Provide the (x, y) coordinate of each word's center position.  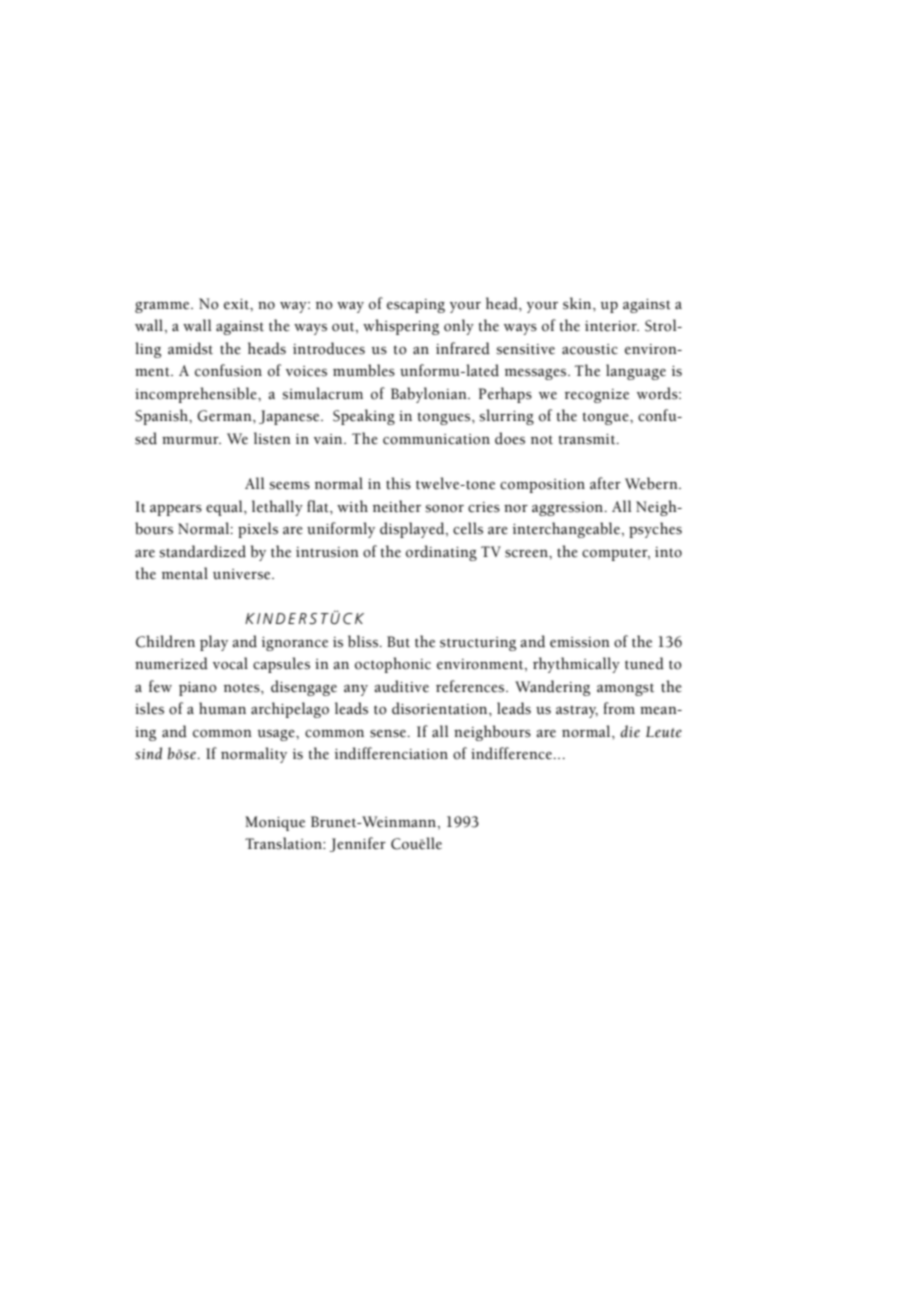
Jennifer (358, 844)
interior (612, 326)
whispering (401, 327)
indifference (513, 753)
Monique (275, 823)
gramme (163, 307)
